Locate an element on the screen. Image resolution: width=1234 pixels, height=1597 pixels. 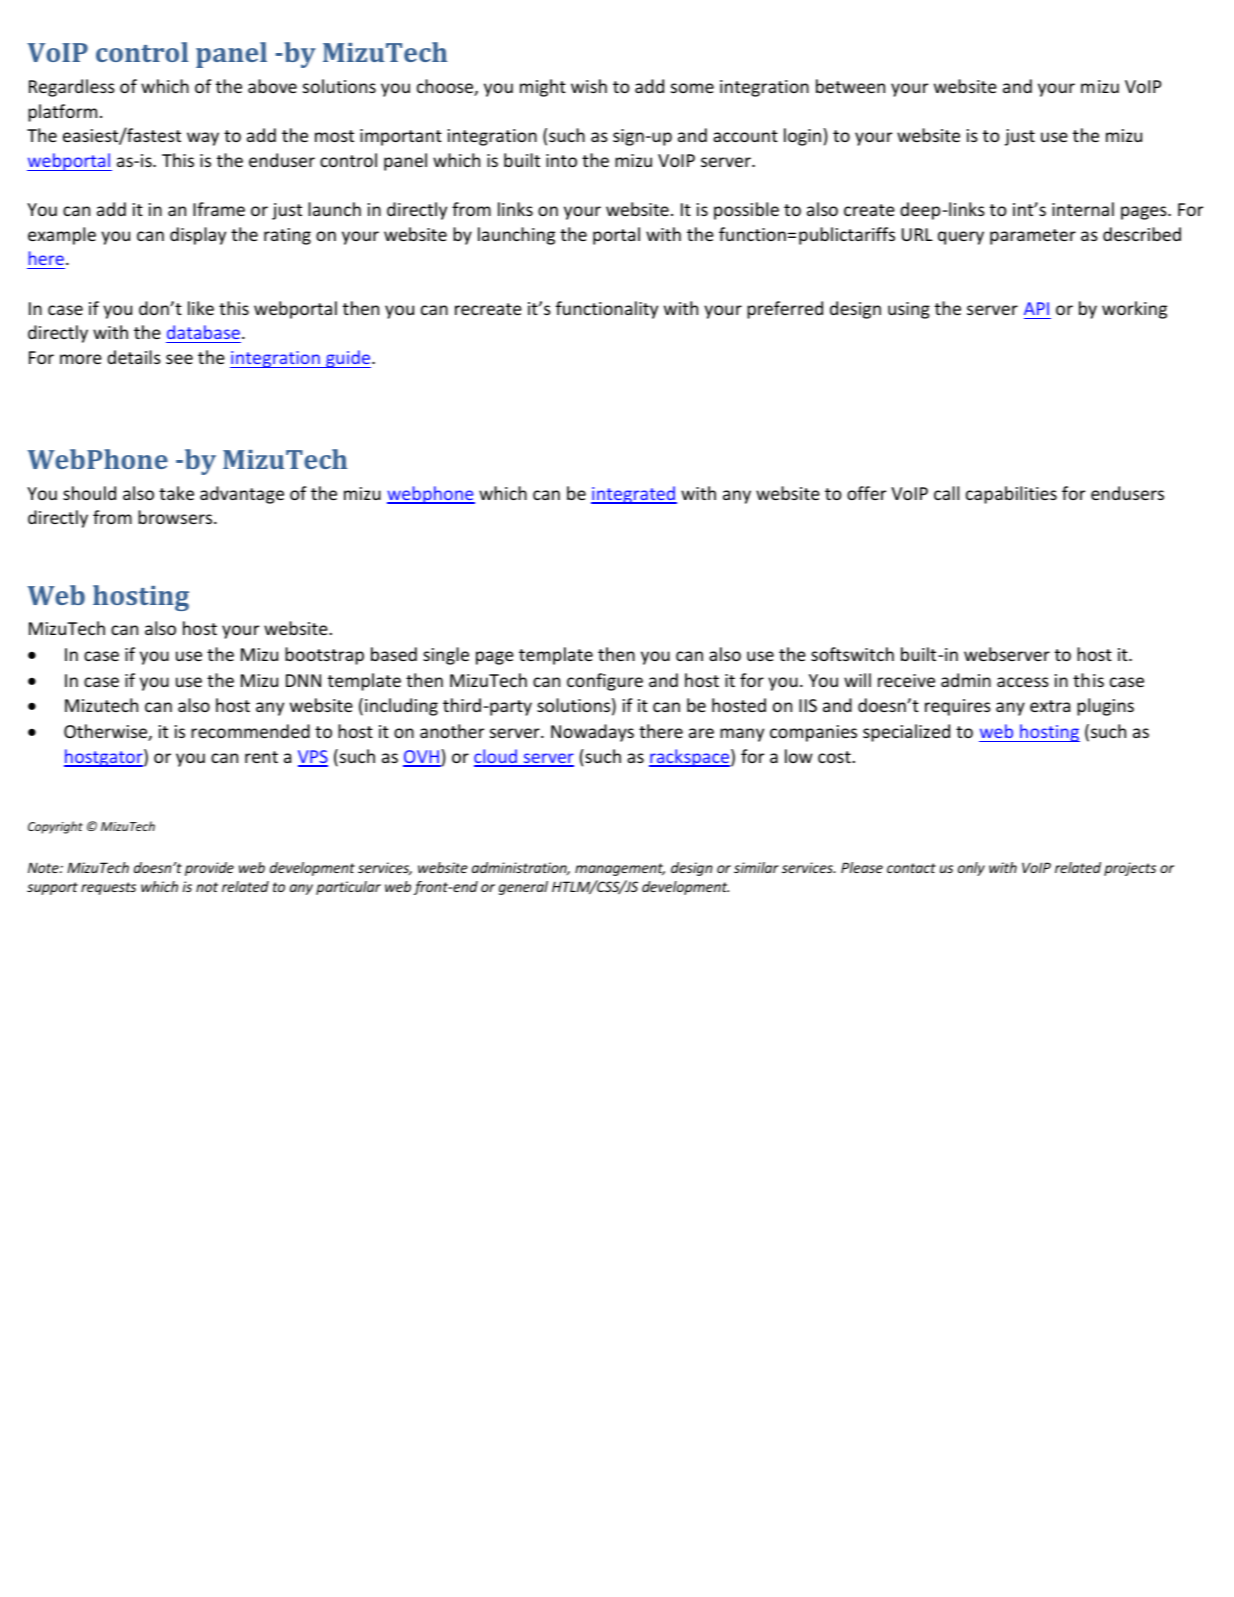
integrated is located at coordinates (634, 495).
